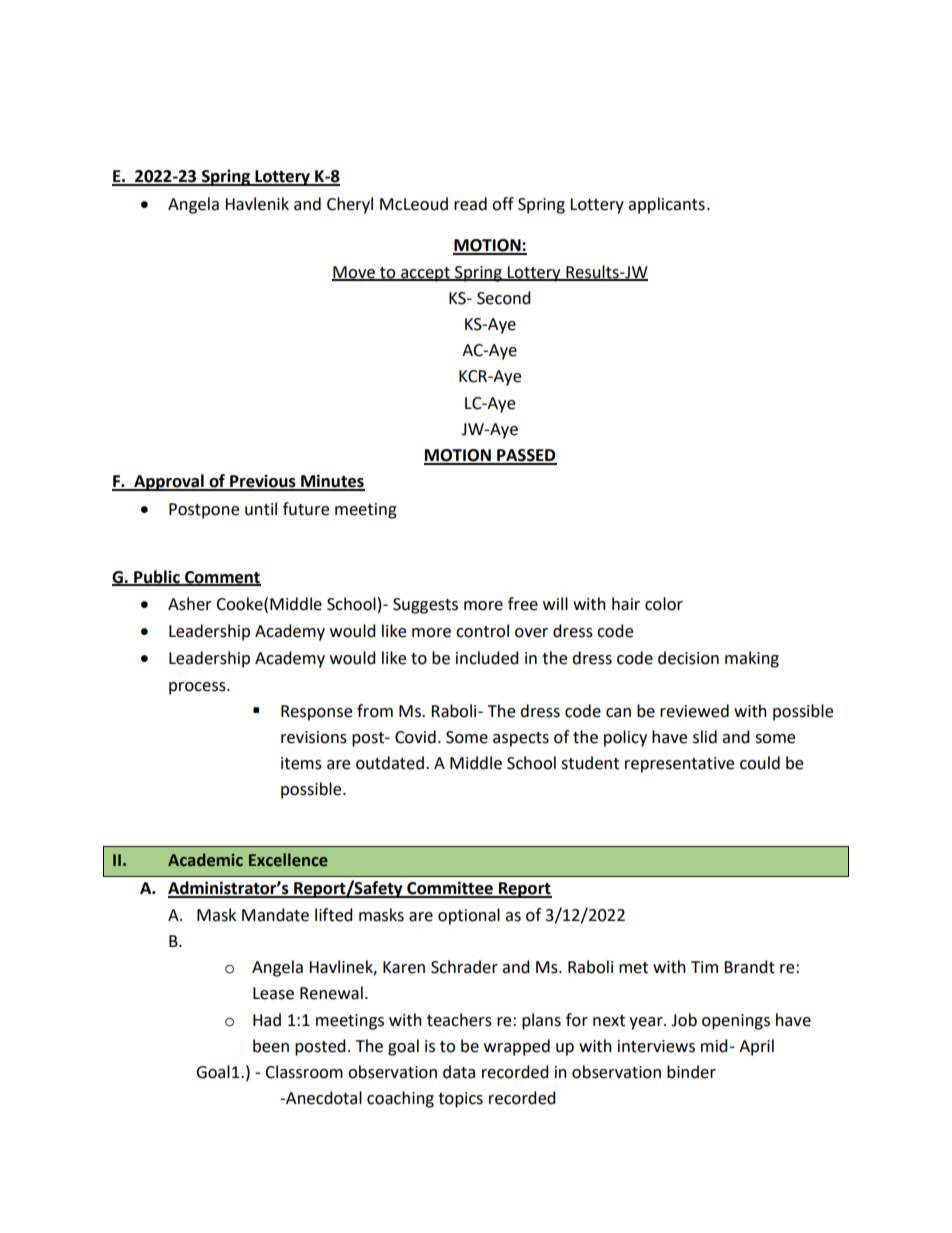  I want to click on data, so click(459, 1072).
